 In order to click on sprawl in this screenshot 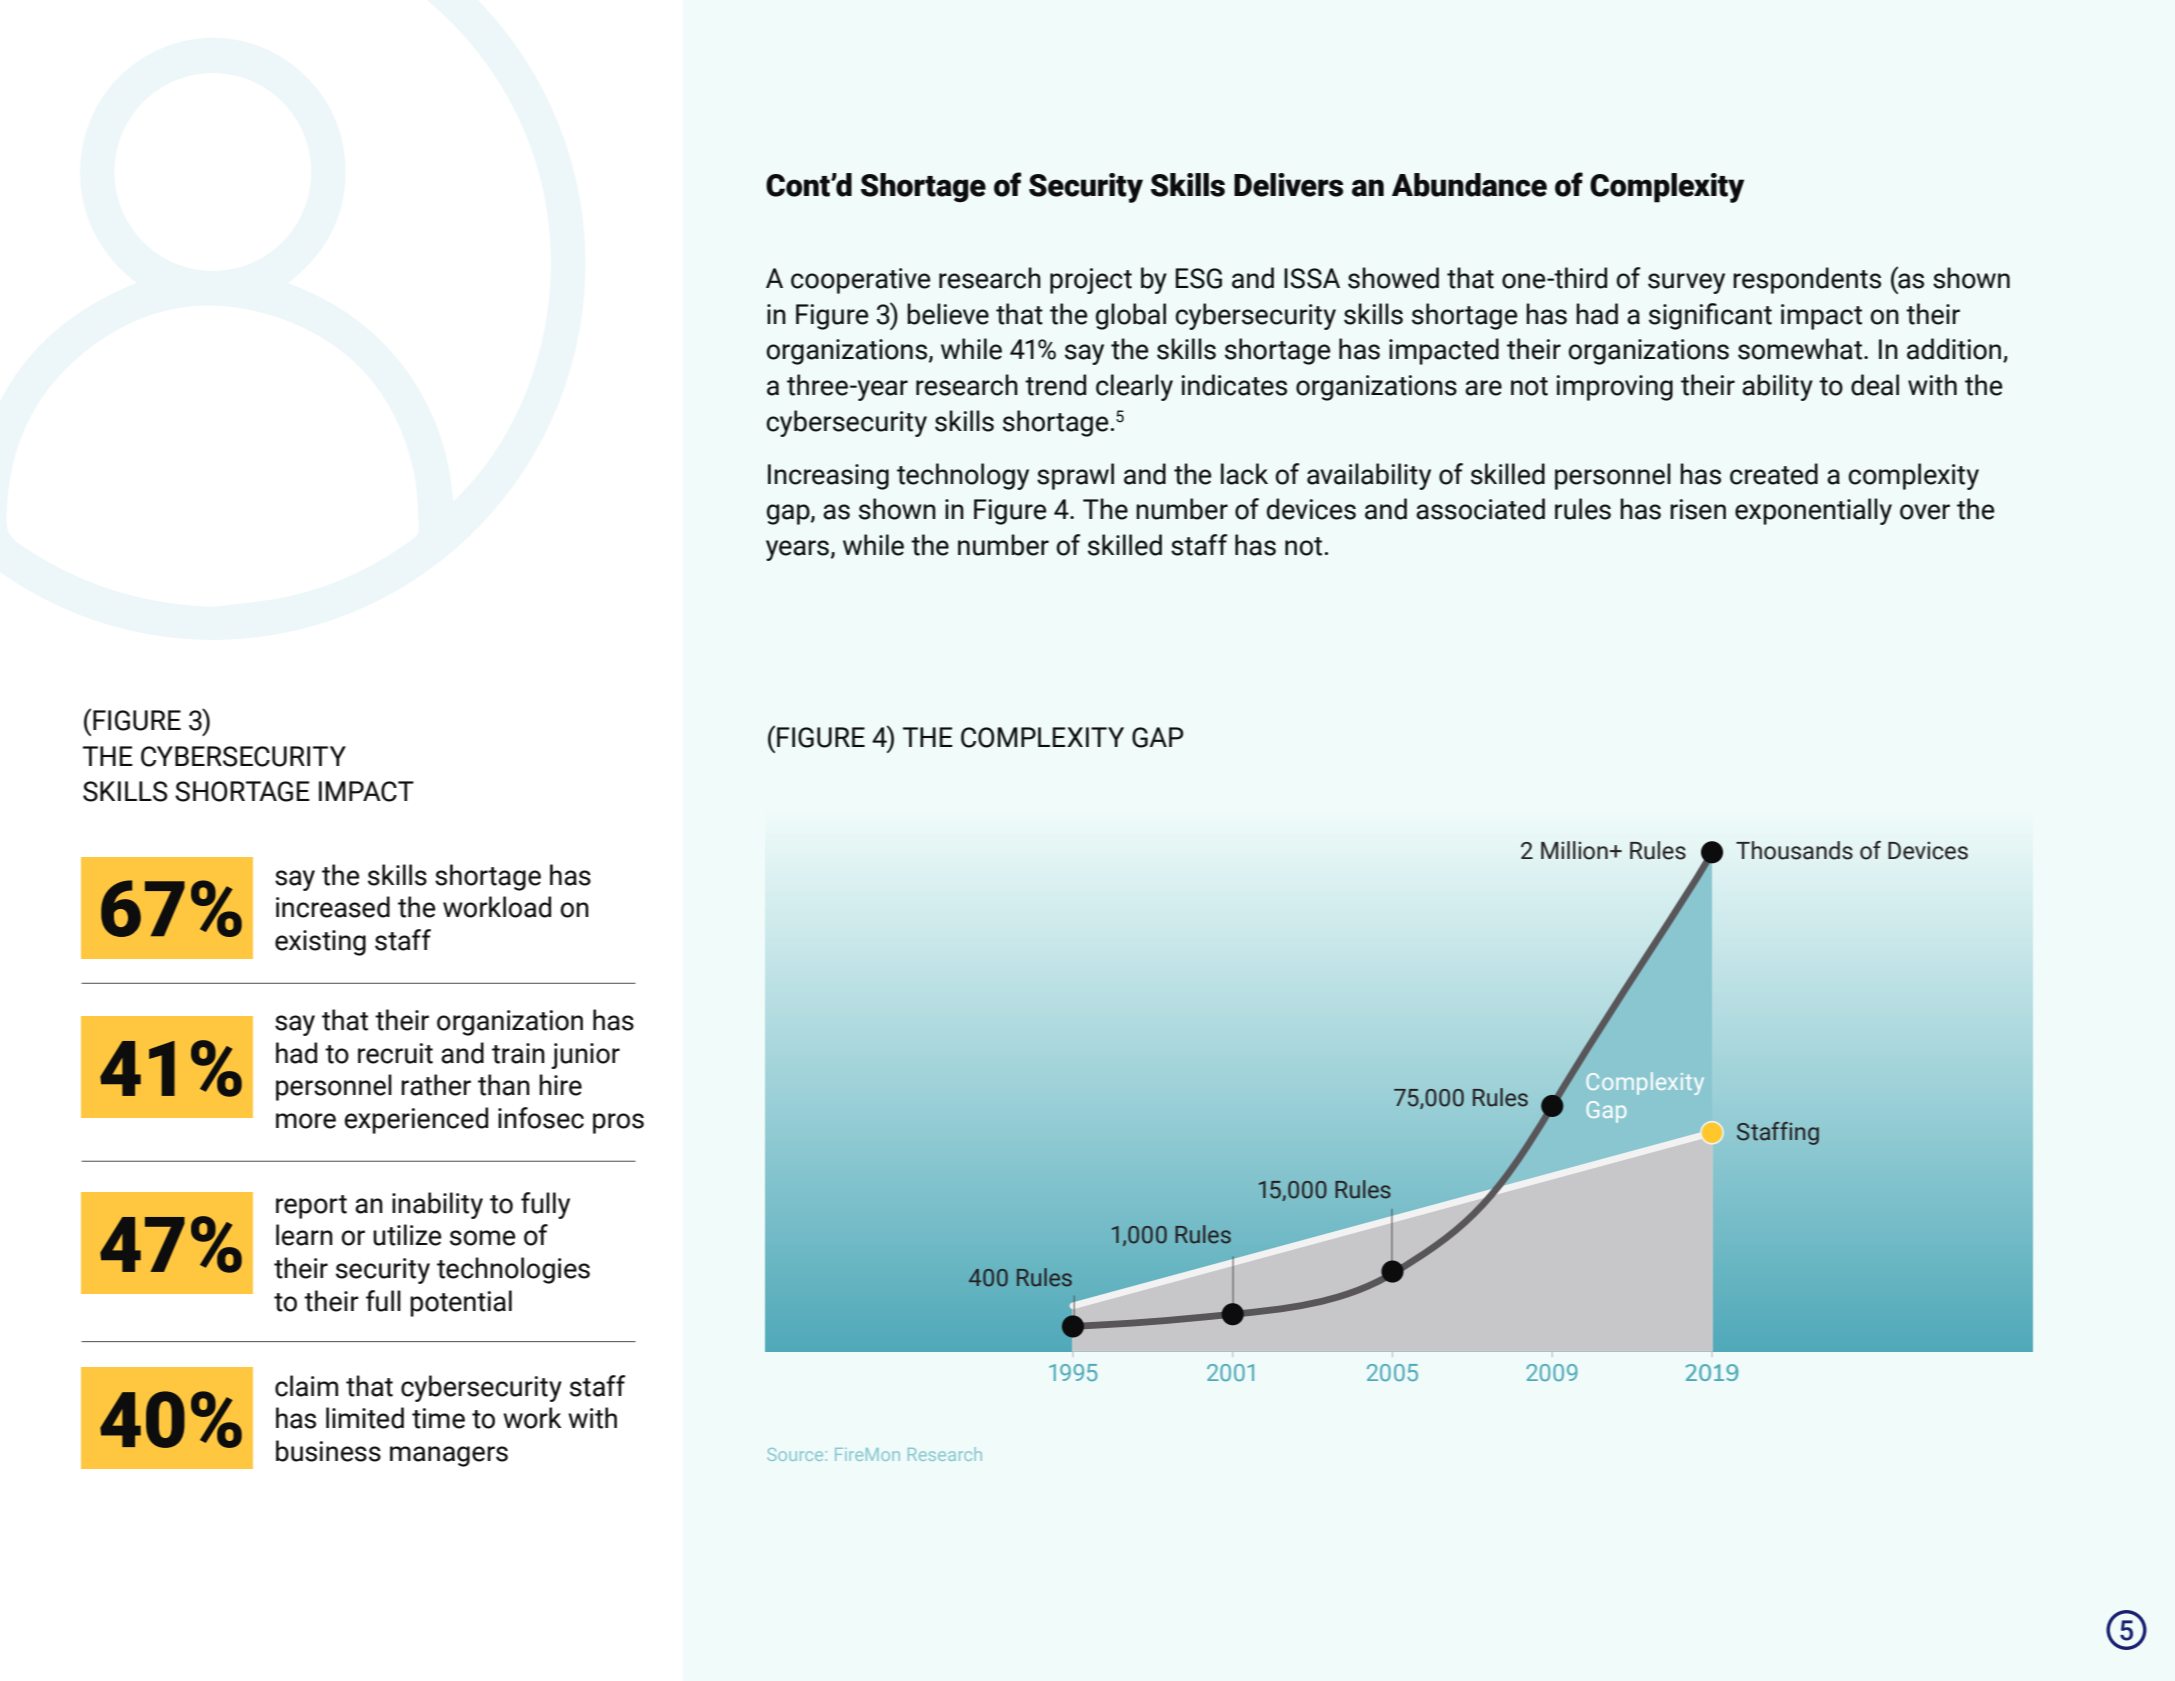, I will do `click(1075, 476)`.
